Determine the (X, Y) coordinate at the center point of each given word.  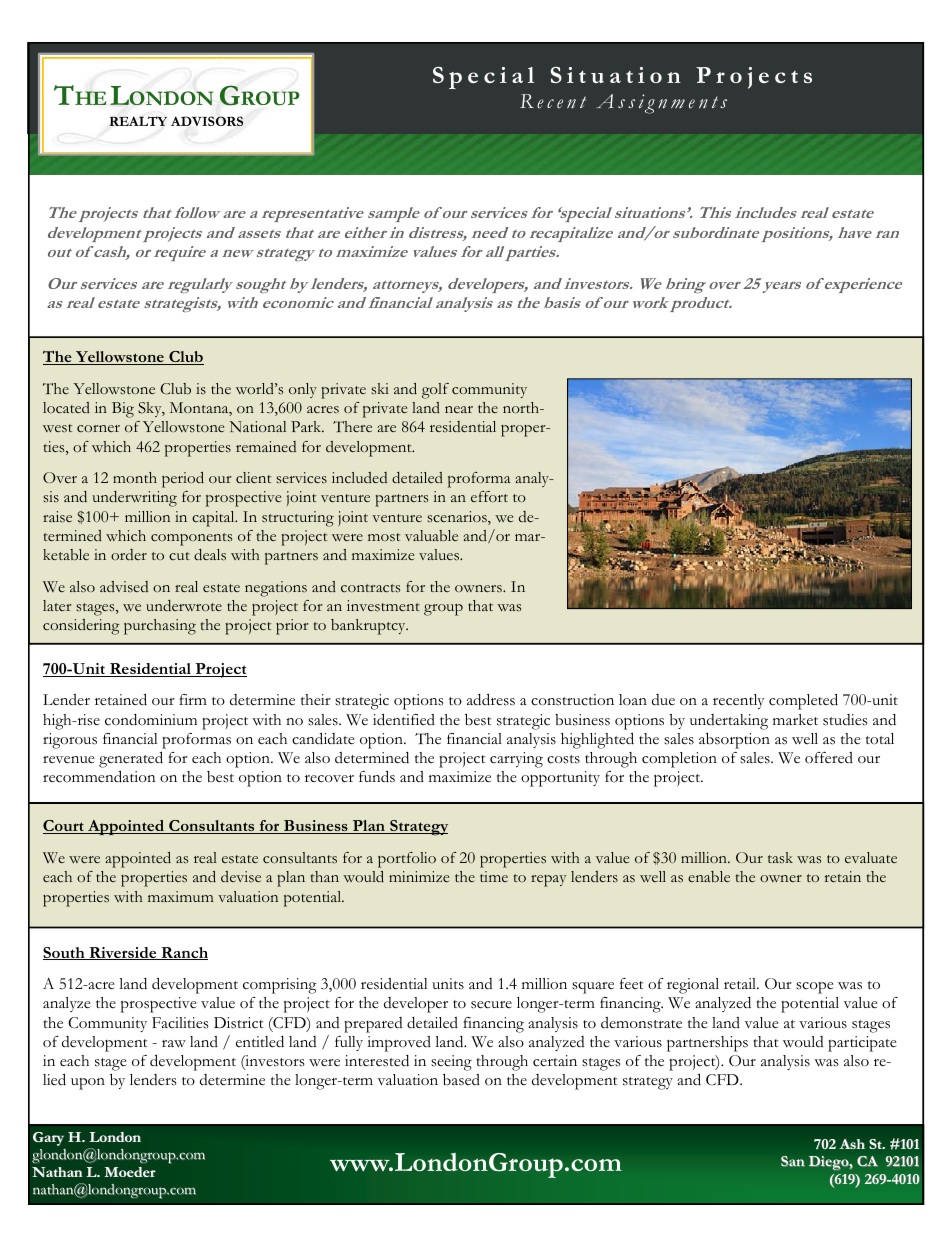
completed (803, 701)
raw (174, 1044)
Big (123, 410)
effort (489, 496)
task (780, 858)
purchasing (160, 627)
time (494, 876)
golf (435, 391)
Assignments (662, 104)
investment (383, 606)
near (459, 409)
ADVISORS (207, 121)
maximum (181, 896)
